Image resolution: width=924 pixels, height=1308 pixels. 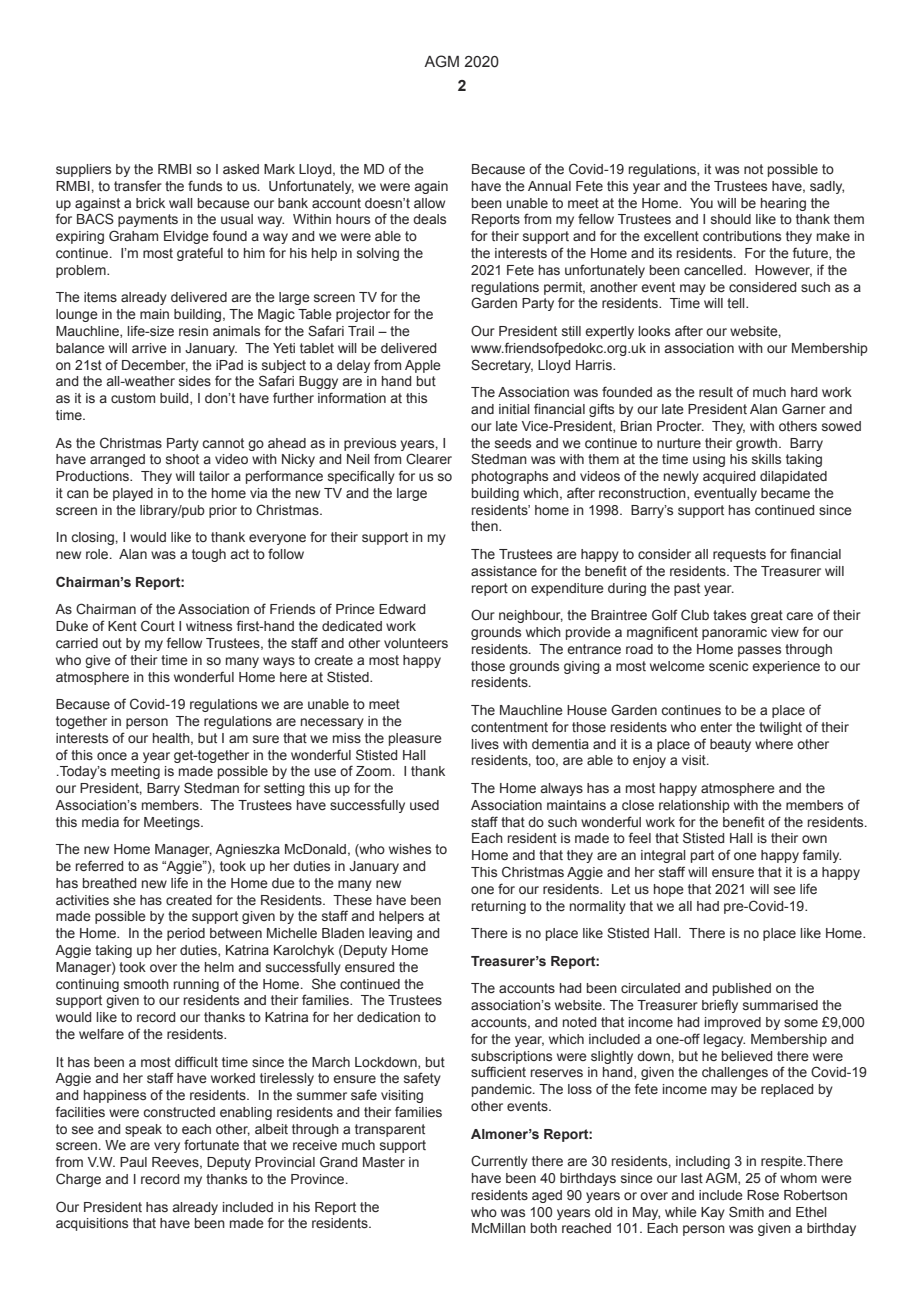 I want to click on Paul, so click(x=133, y=1162).
